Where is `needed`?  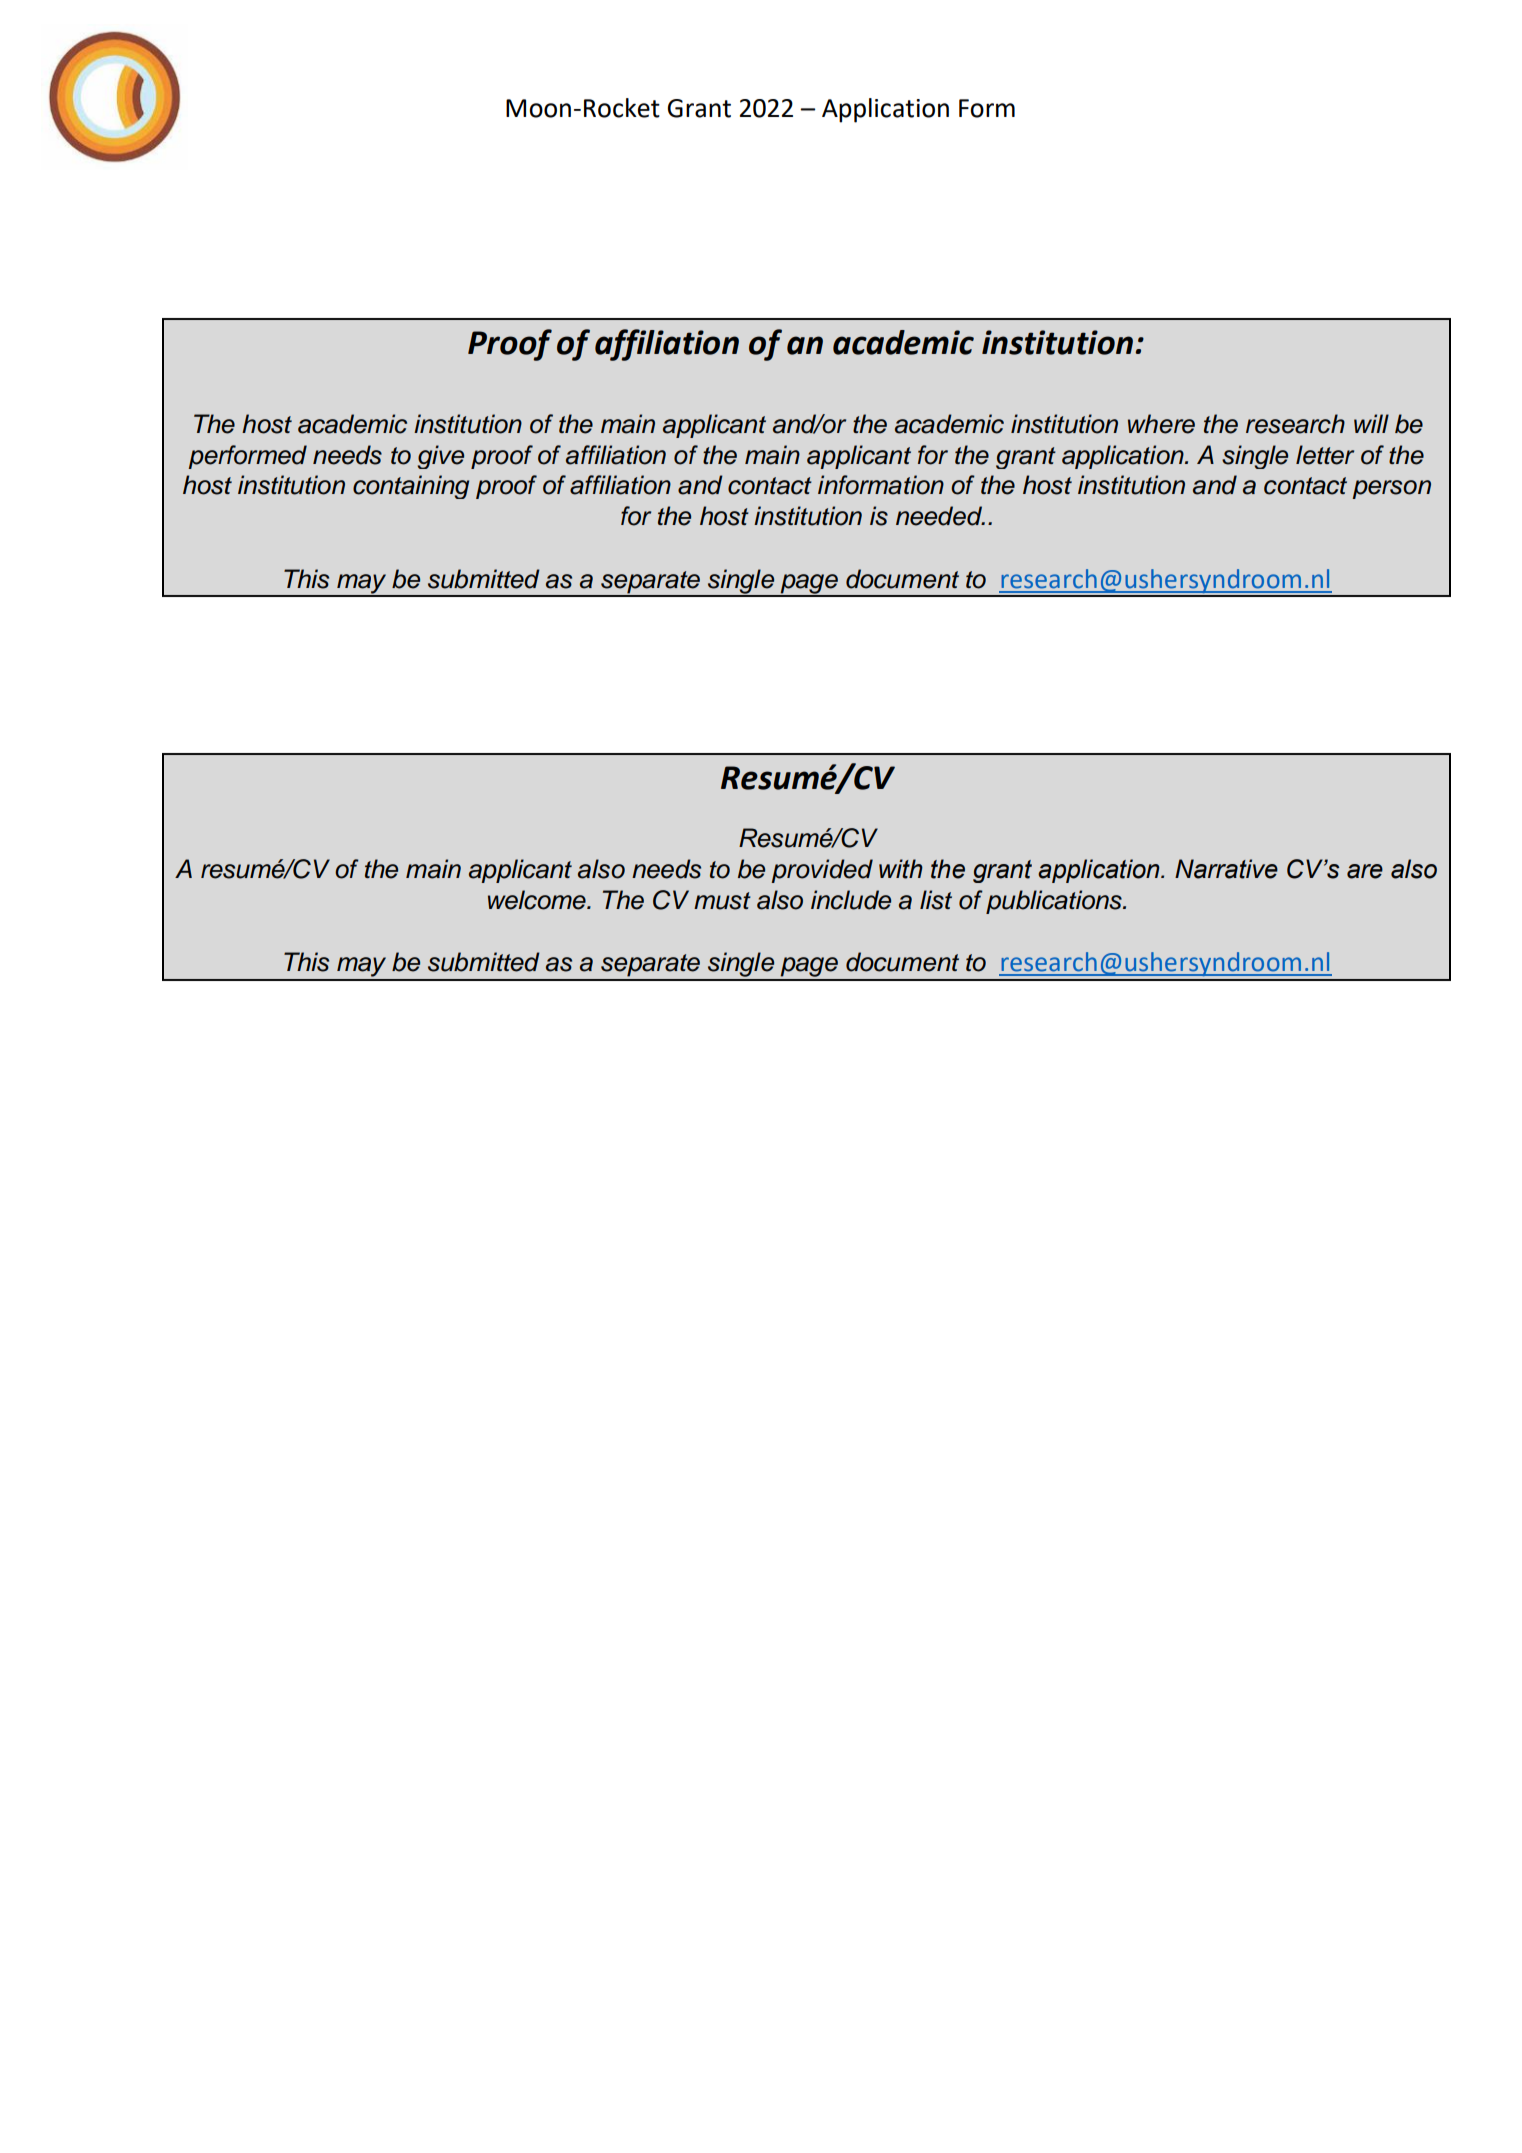 needed is located at coordinates (940, 516).
